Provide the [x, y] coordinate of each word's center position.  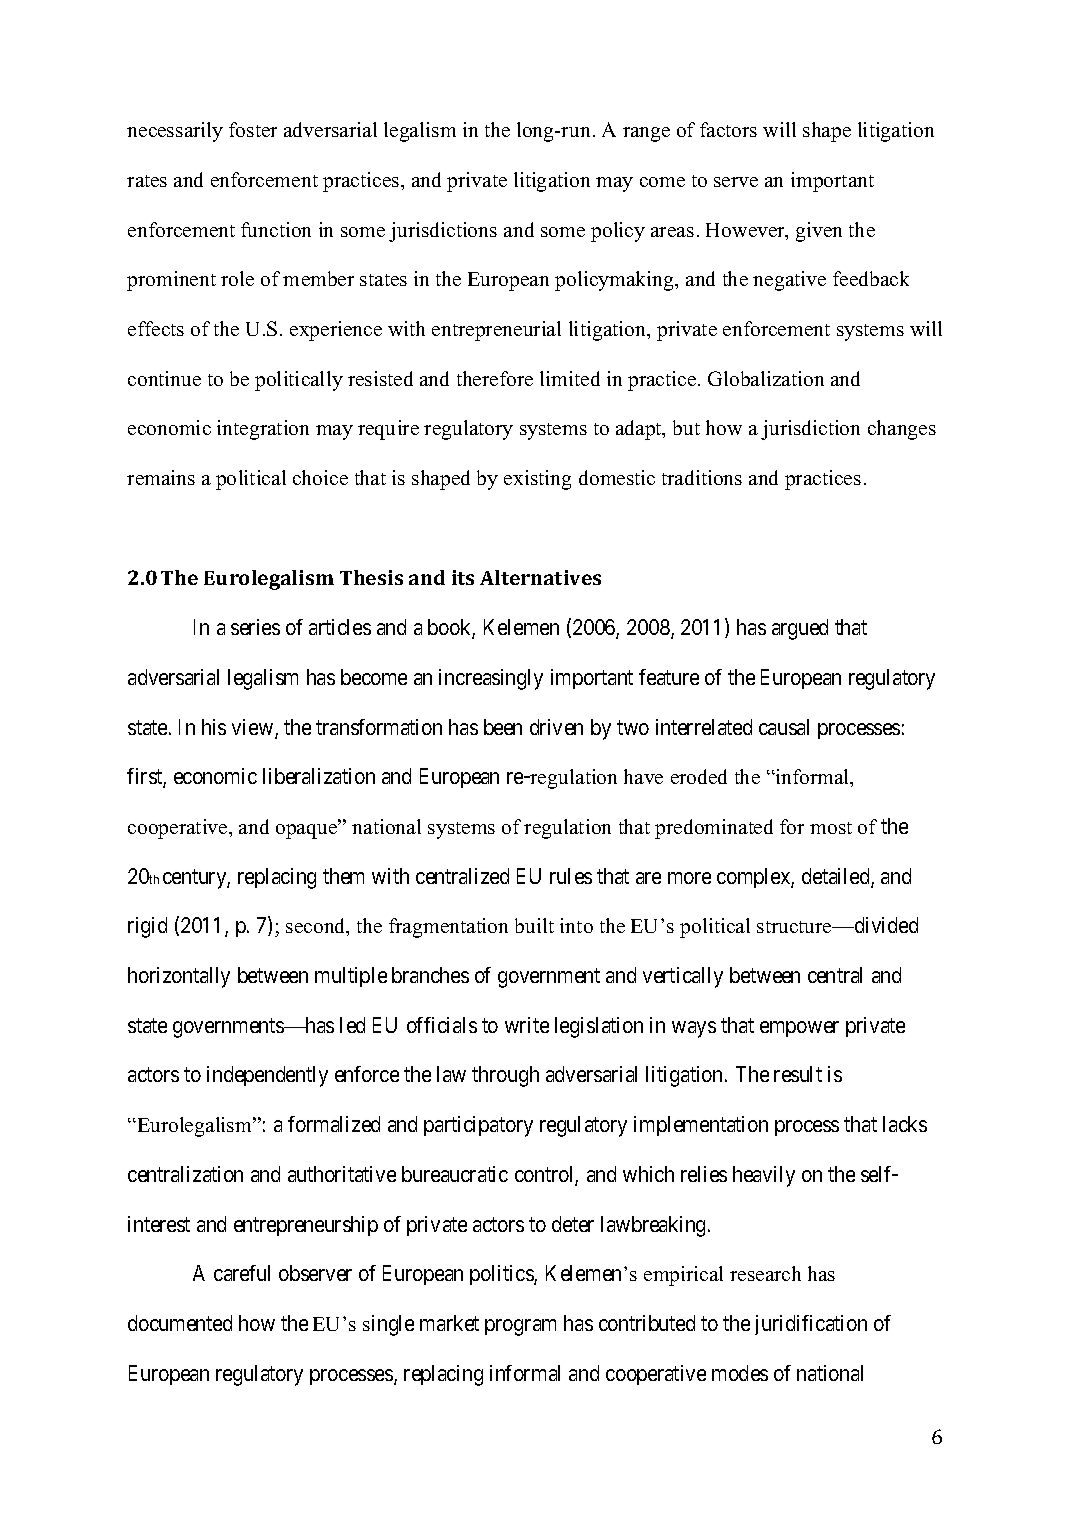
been [503, 727]
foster [253, 129]
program [520, 1327]
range [646, 134]
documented [180, 1323]
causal [784, 727]
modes [740, 1373]
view [254, 728]
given [819, 232]
